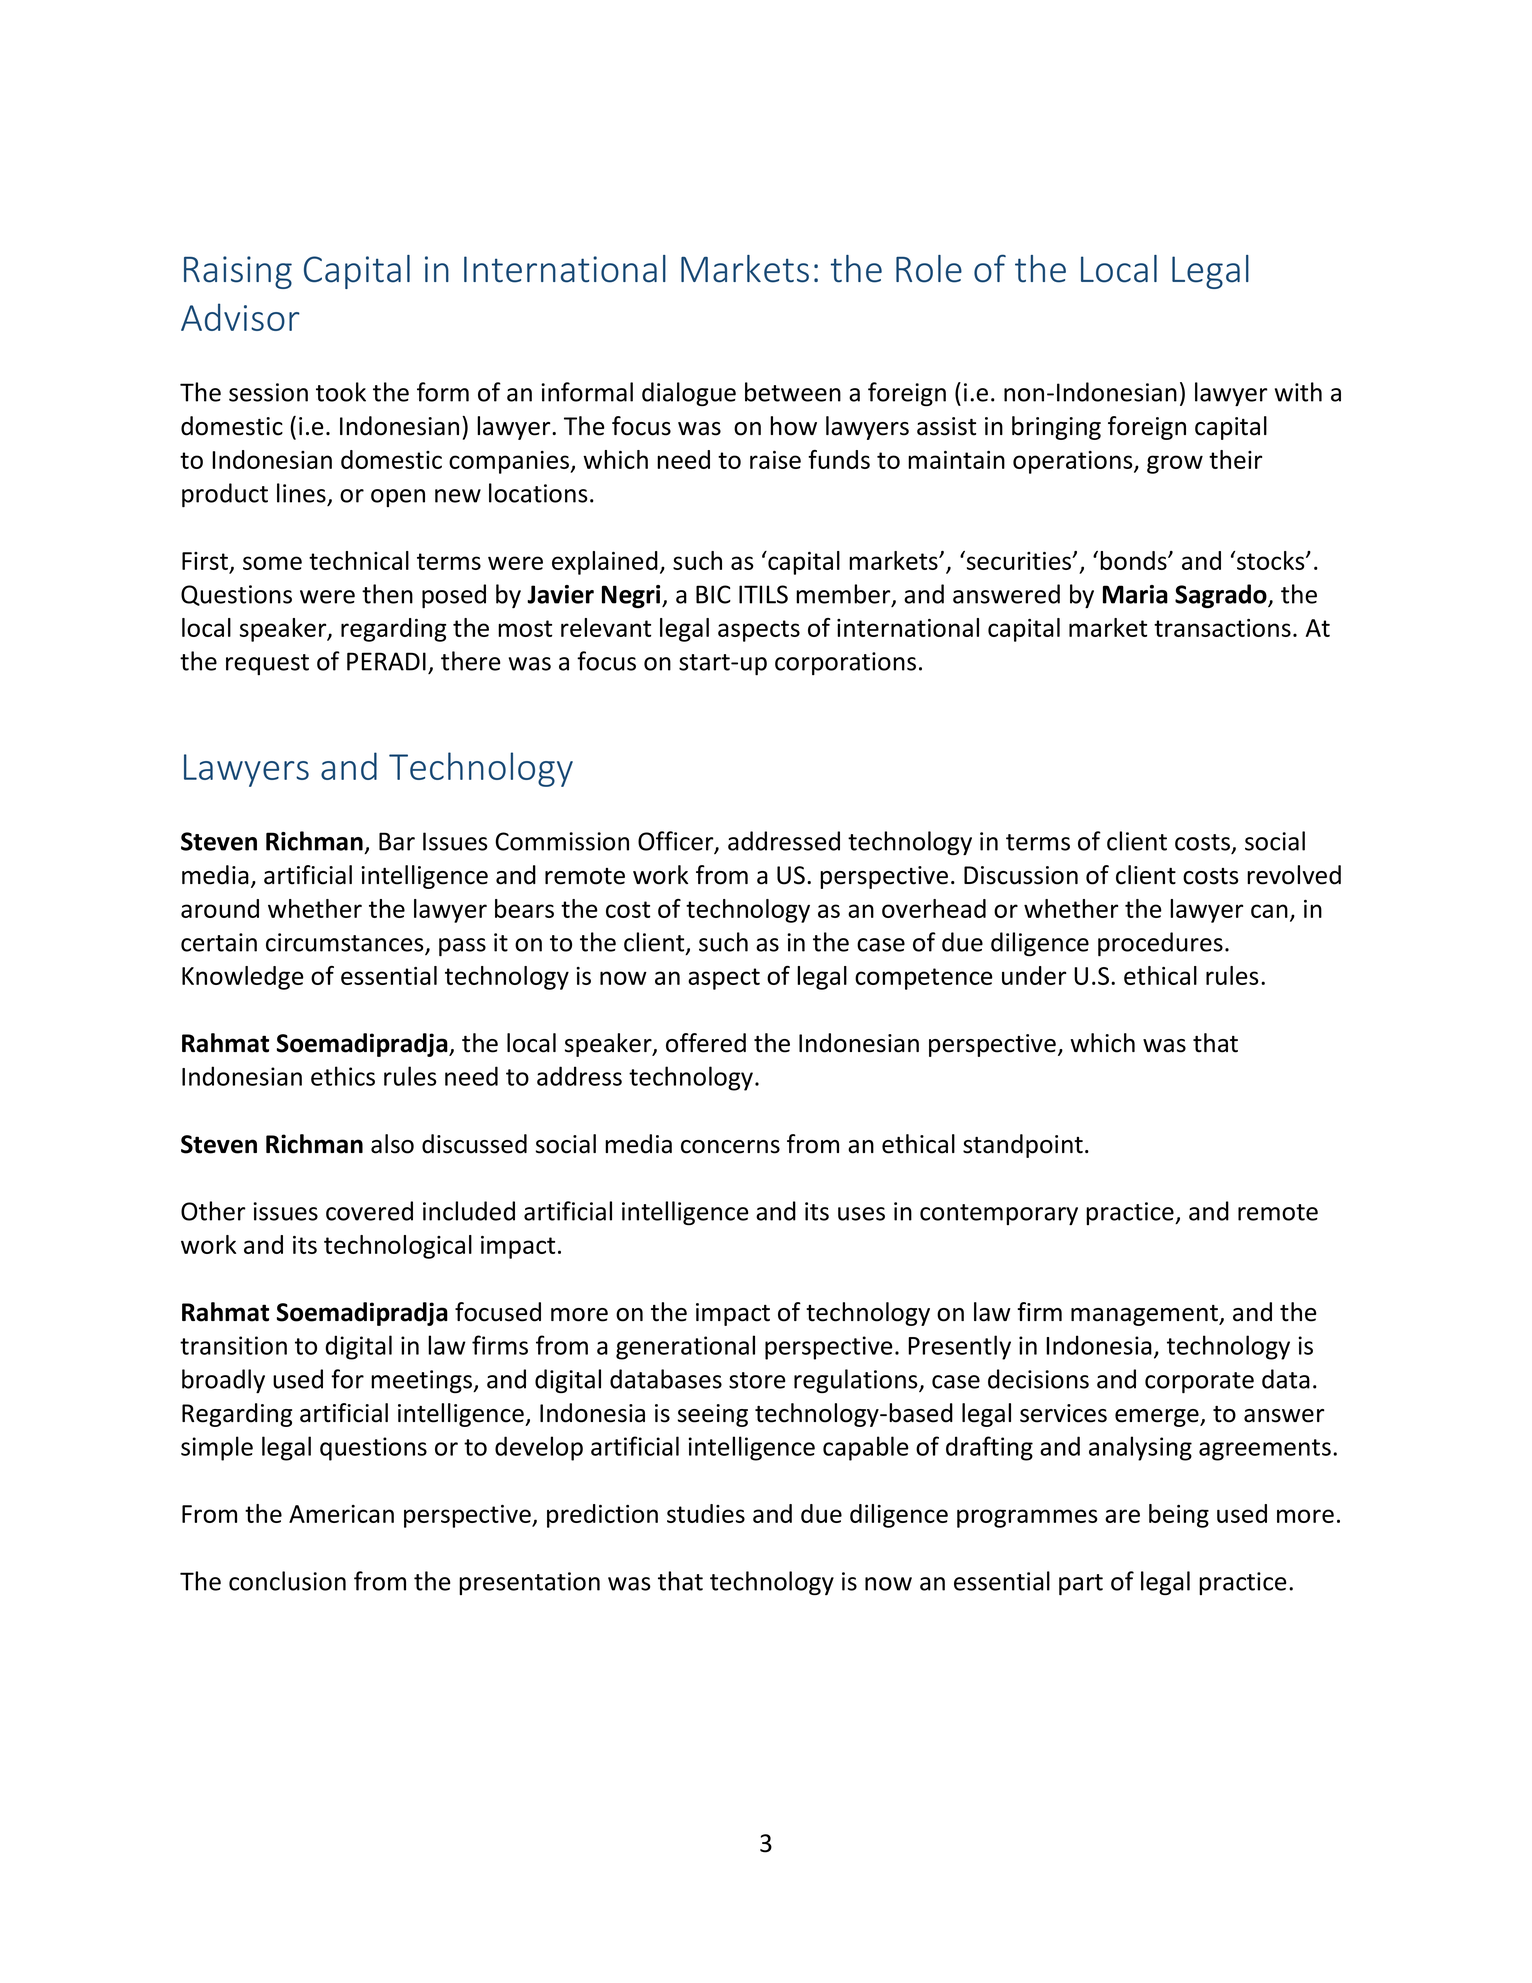 This document has width=1532, height=1983. I want to click on technical, so click(359, 560).
